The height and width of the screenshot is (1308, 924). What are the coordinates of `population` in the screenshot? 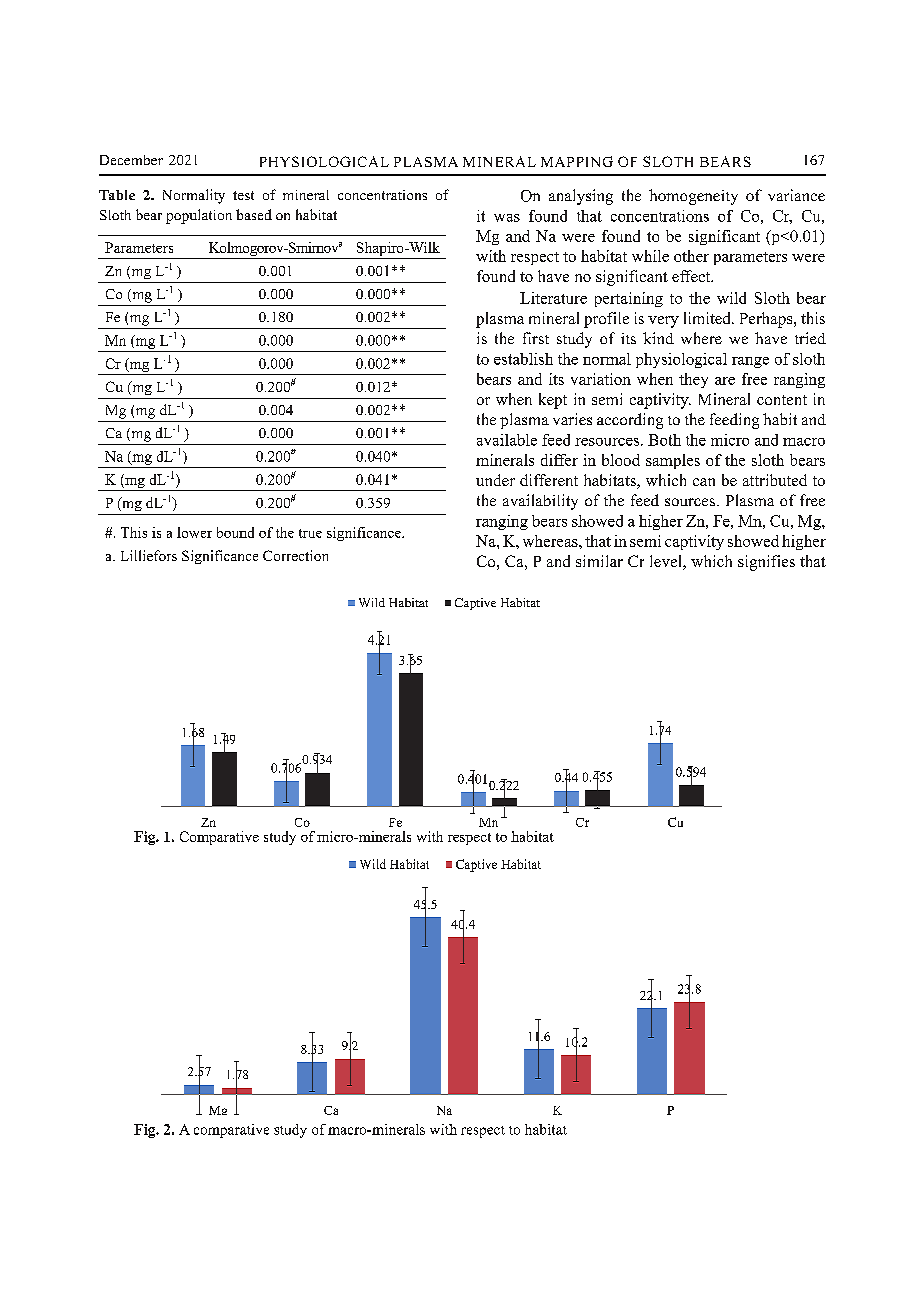 It's located at (199, 216).
